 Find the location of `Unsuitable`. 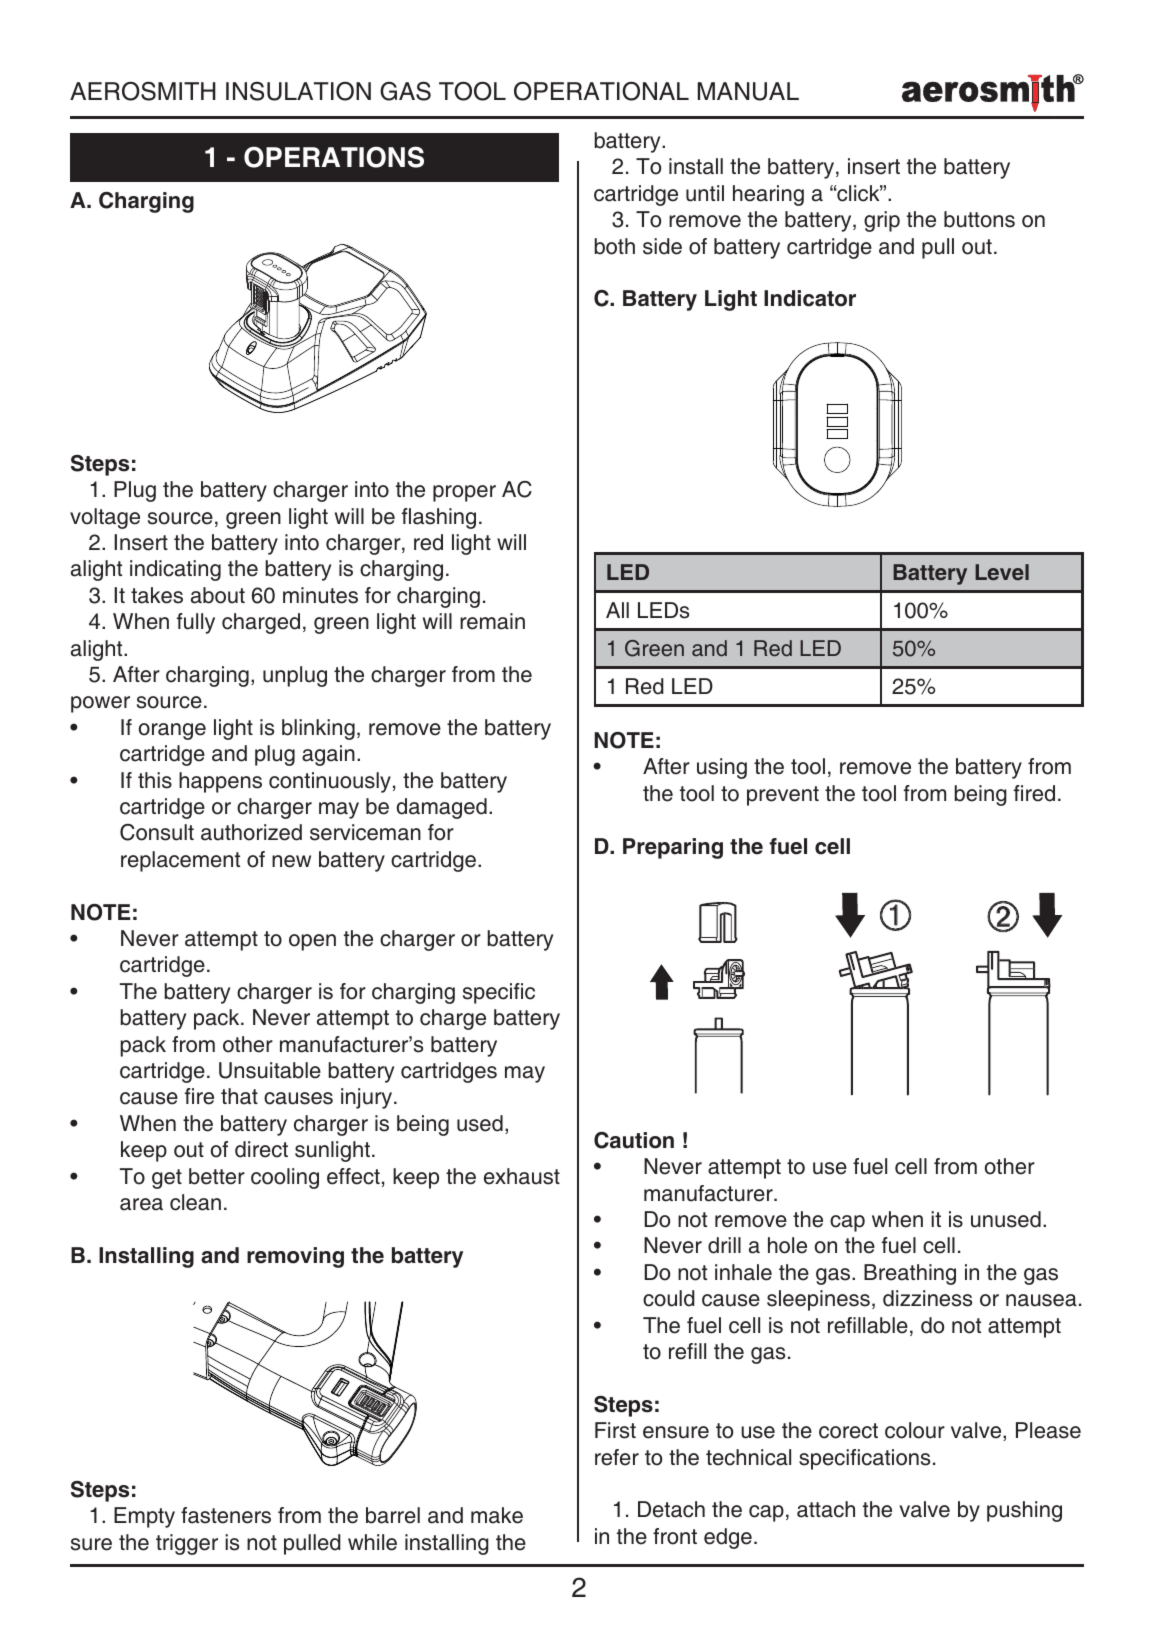

Unsuitable is located at coordinates (270, 1070).
